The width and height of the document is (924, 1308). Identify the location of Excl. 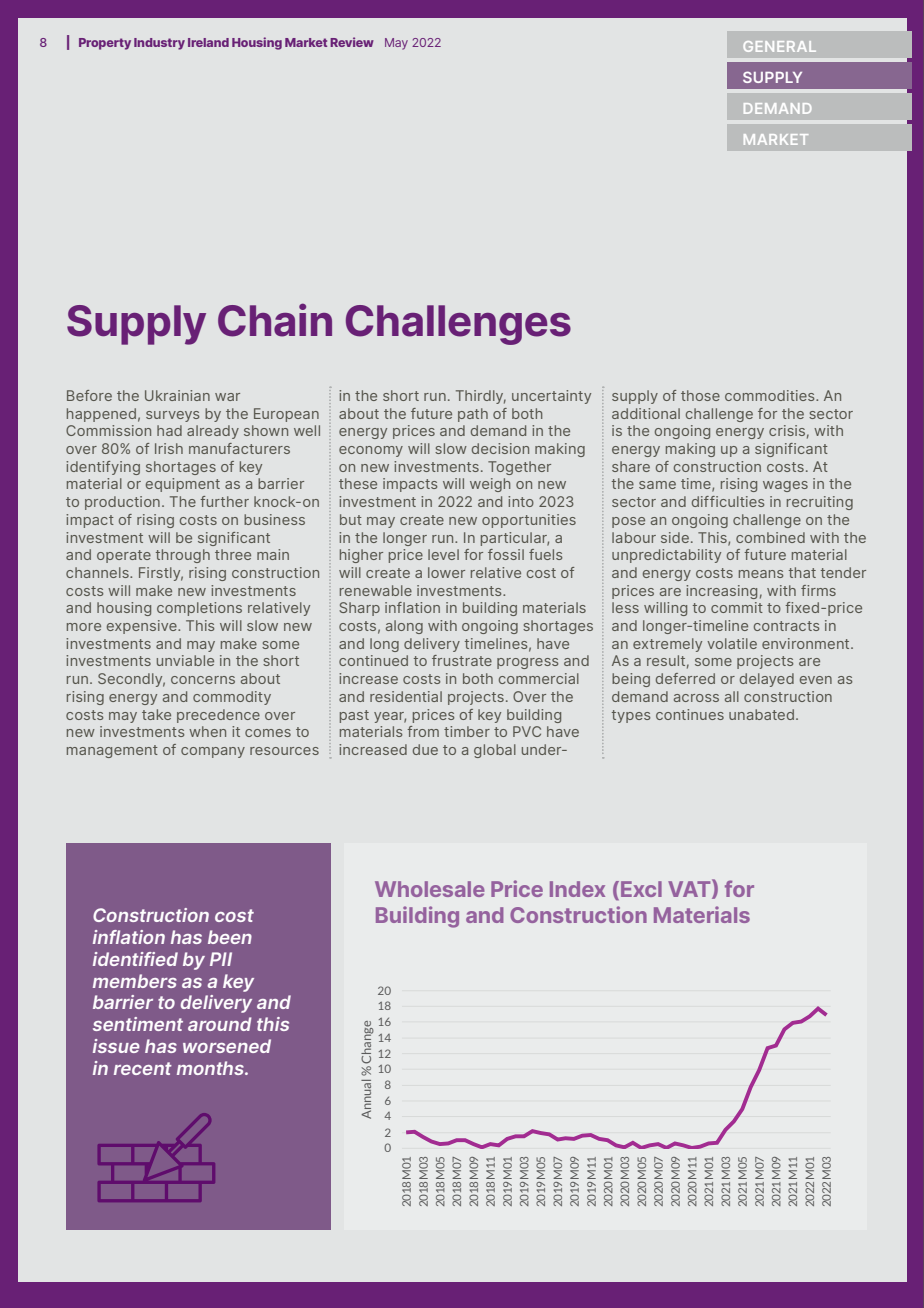
(641, 889).
